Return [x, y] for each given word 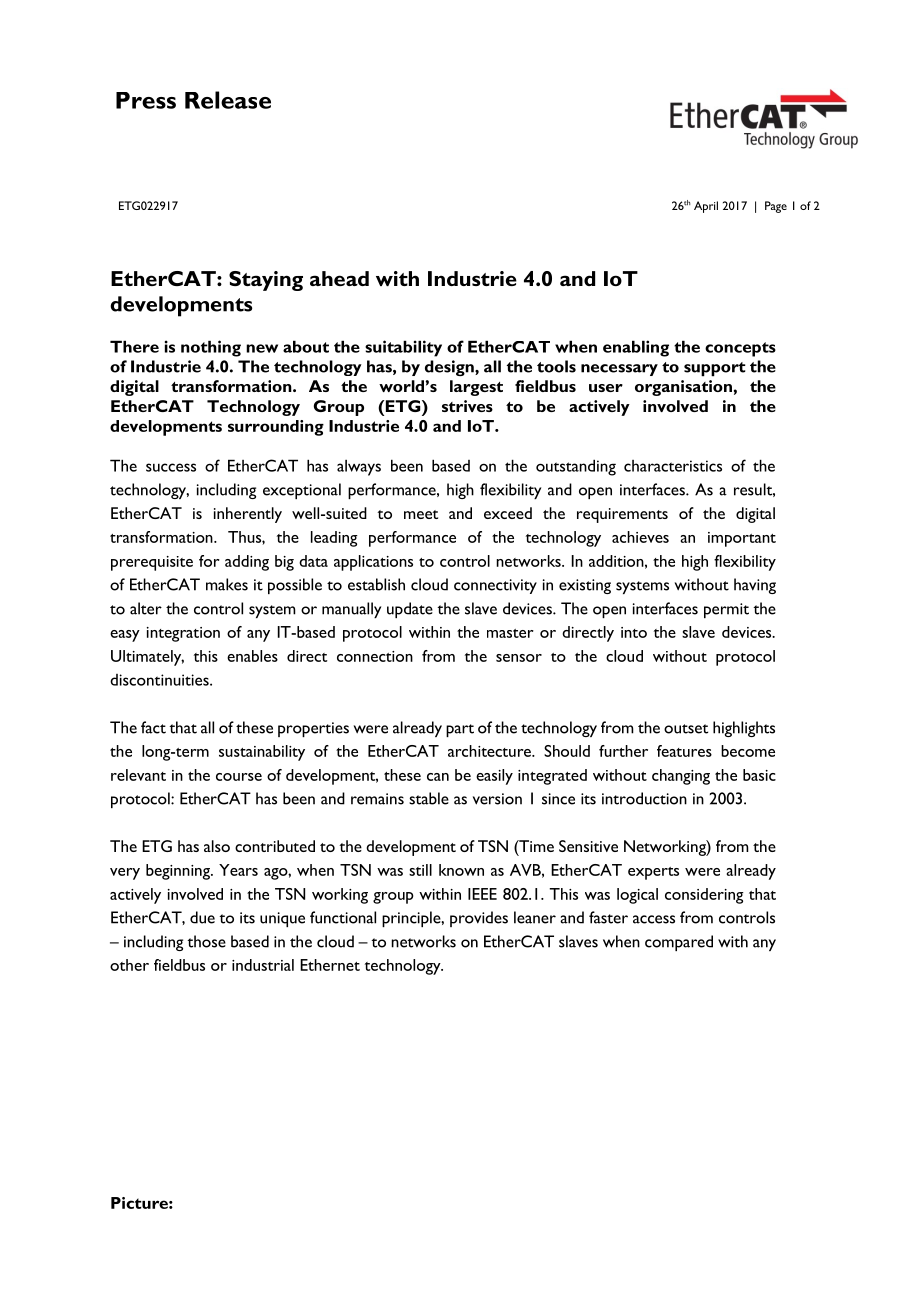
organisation [683, 388]
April [706, 207]
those [206, 941]
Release [228, 100]
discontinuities [160, 680]
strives [467, 406]
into [634, 632]
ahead [339, 278]
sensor [519, 658]
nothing [211, 348]
